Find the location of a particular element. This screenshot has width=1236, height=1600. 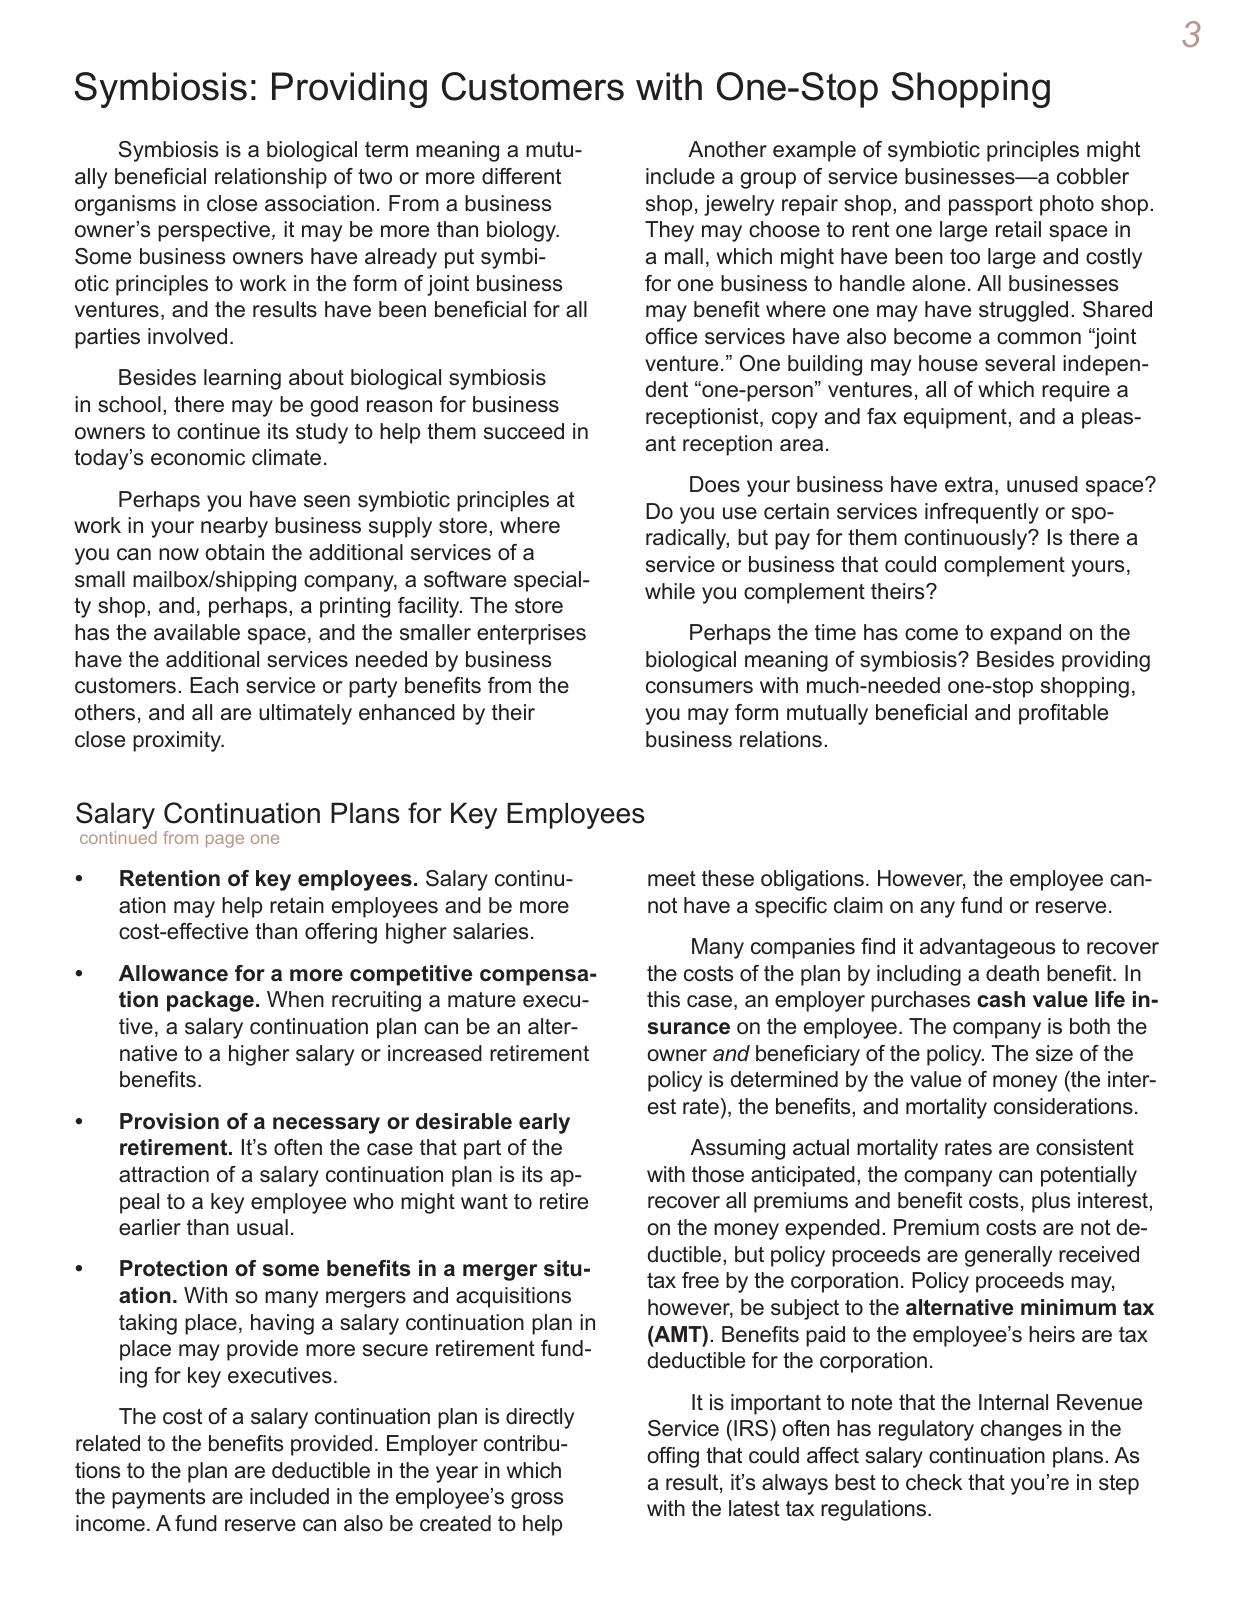

They is located at coordinates (669, 231).
